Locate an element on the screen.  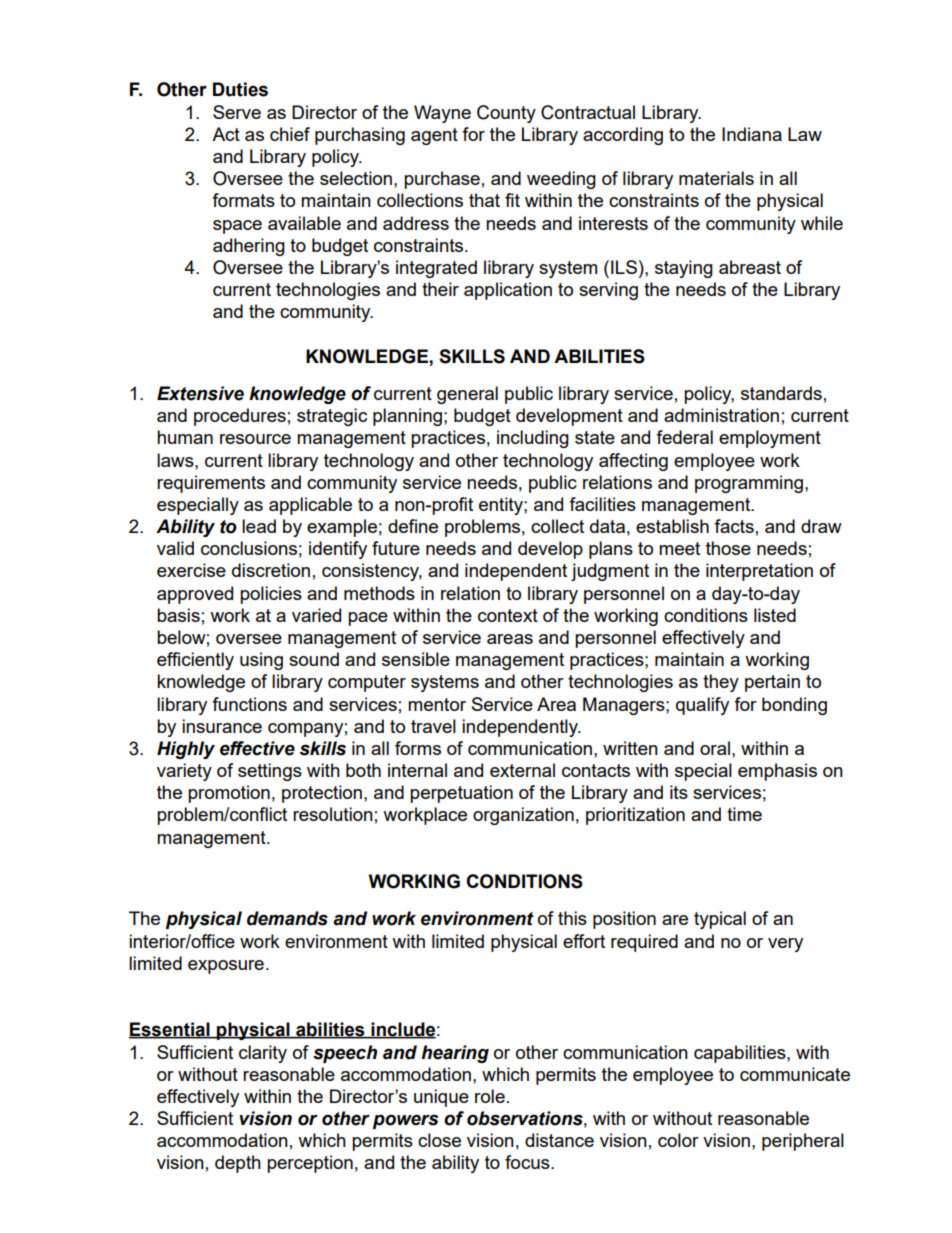
context is located at coordinates (508, 615).
